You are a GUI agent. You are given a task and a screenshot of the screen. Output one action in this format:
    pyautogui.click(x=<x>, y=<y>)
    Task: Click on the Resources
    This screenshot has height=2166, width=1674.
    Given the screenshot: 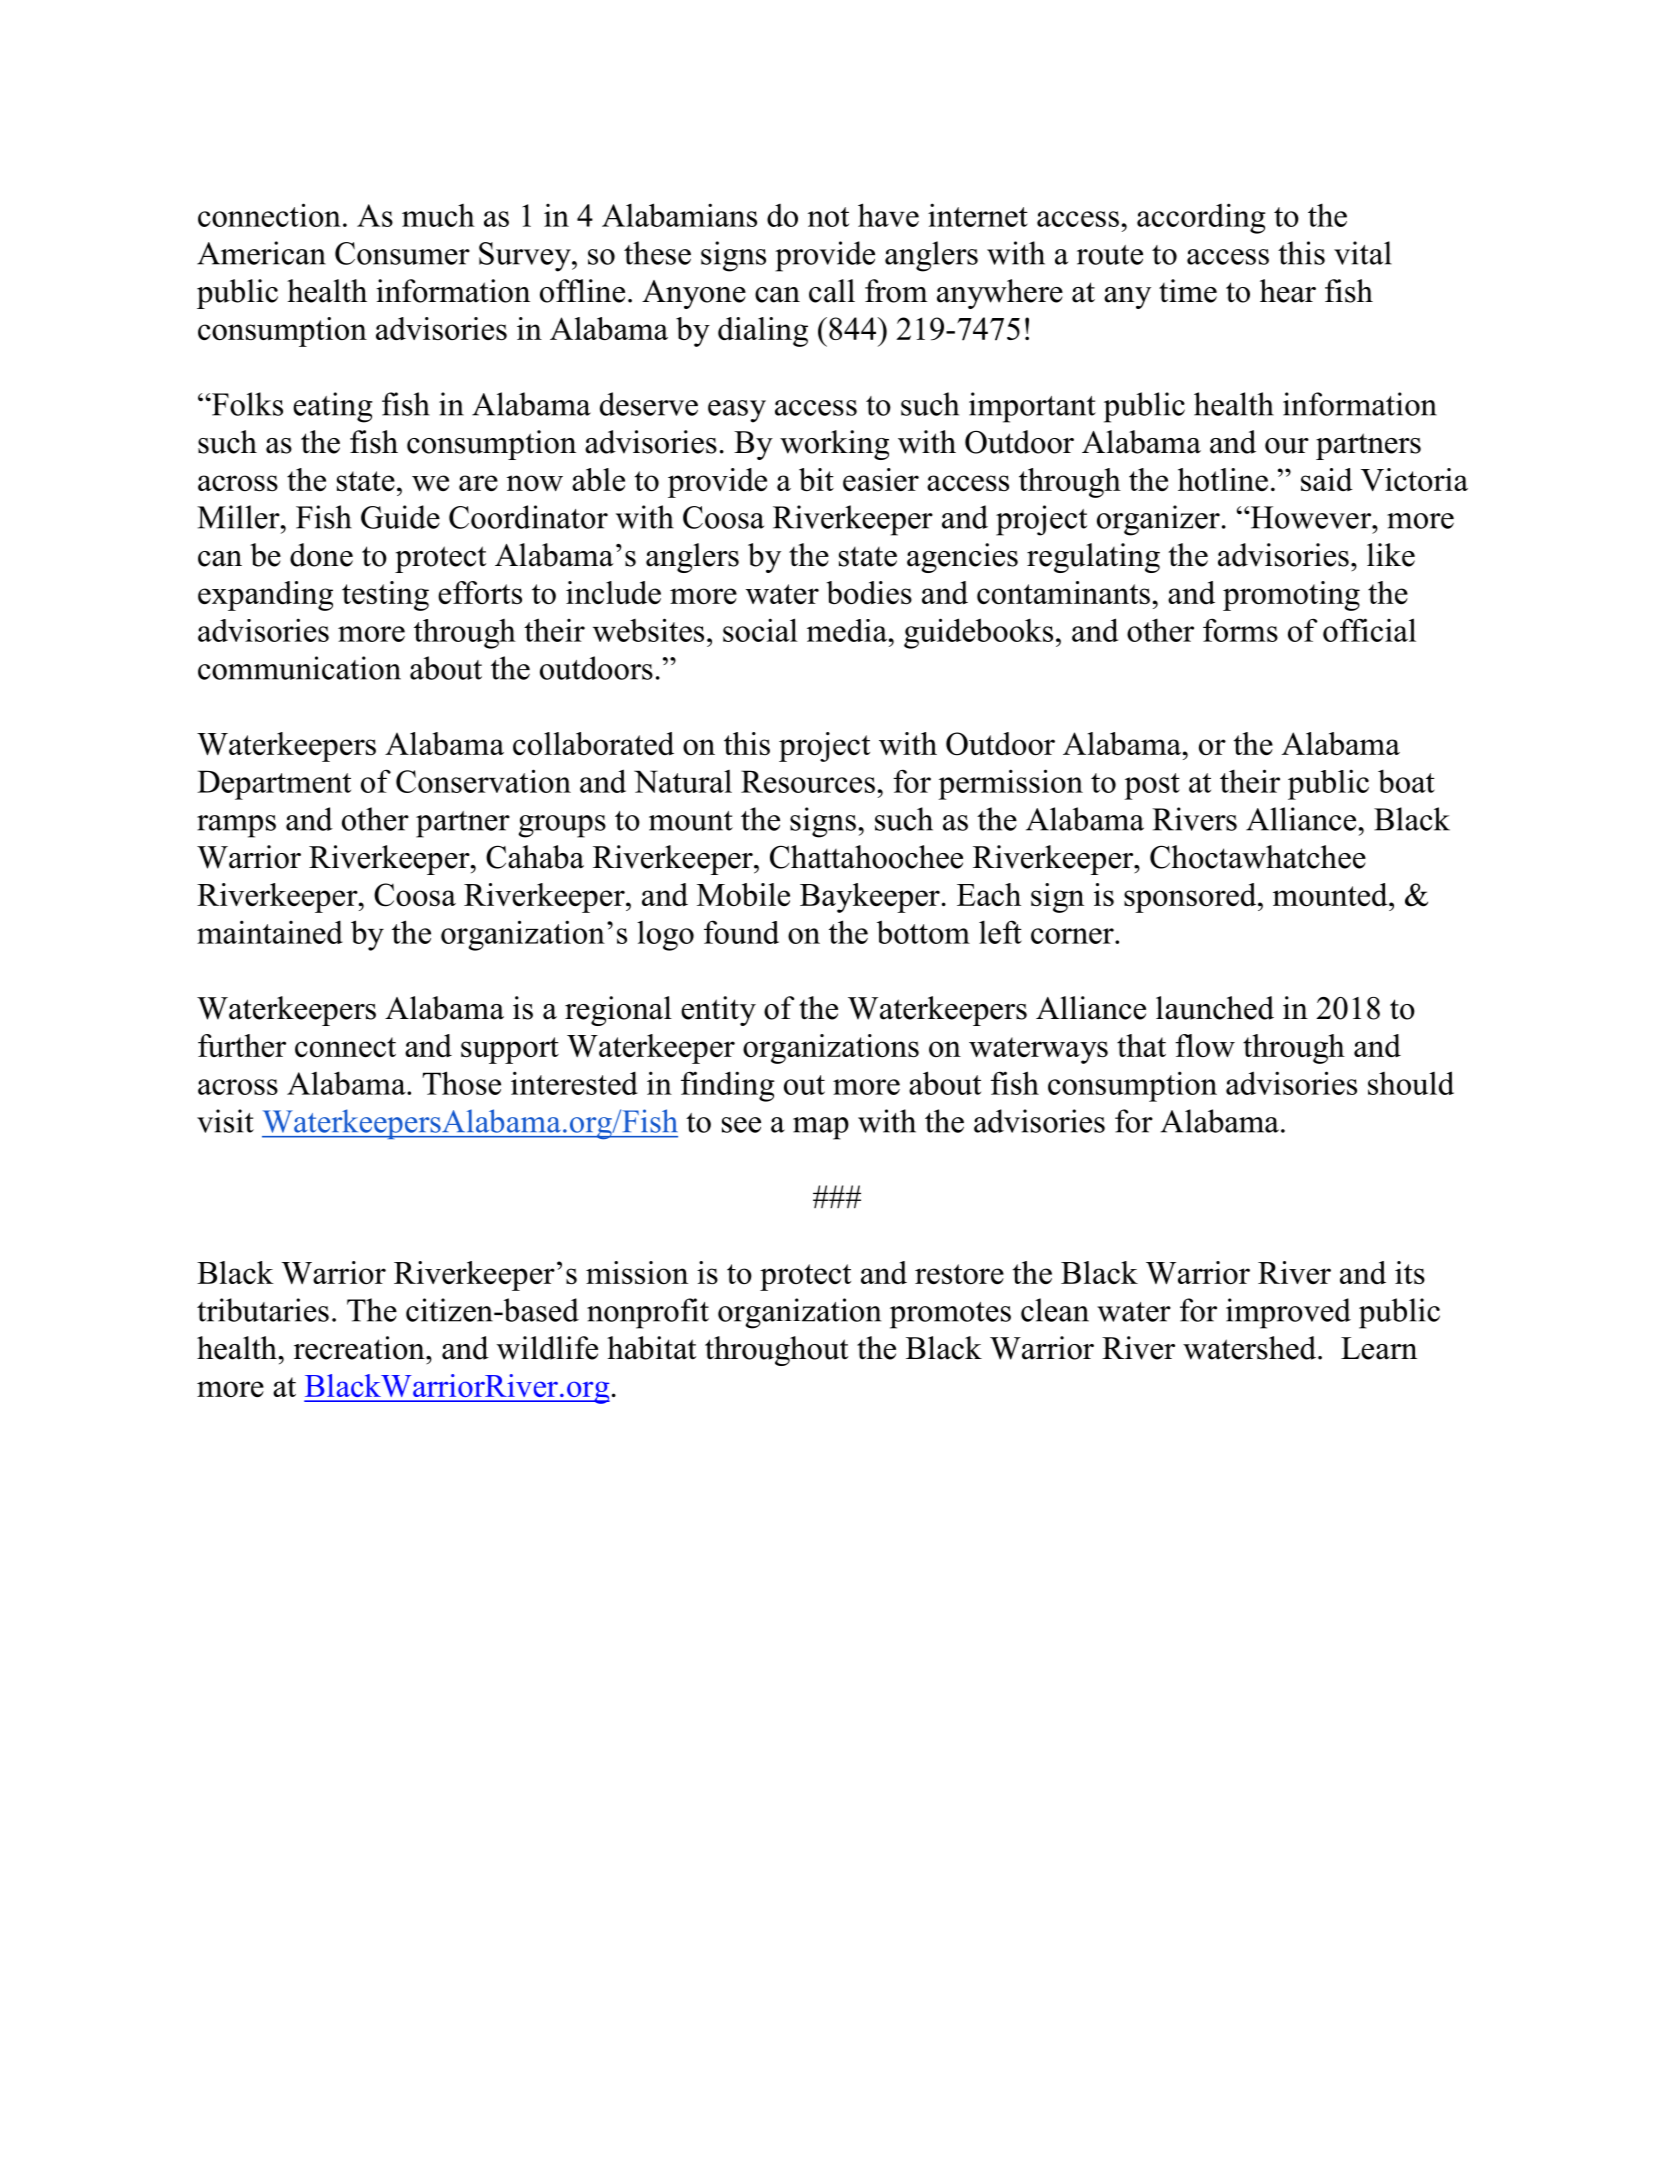 What is the action you would take?
    pyautogui.click(x=808, y=781)
